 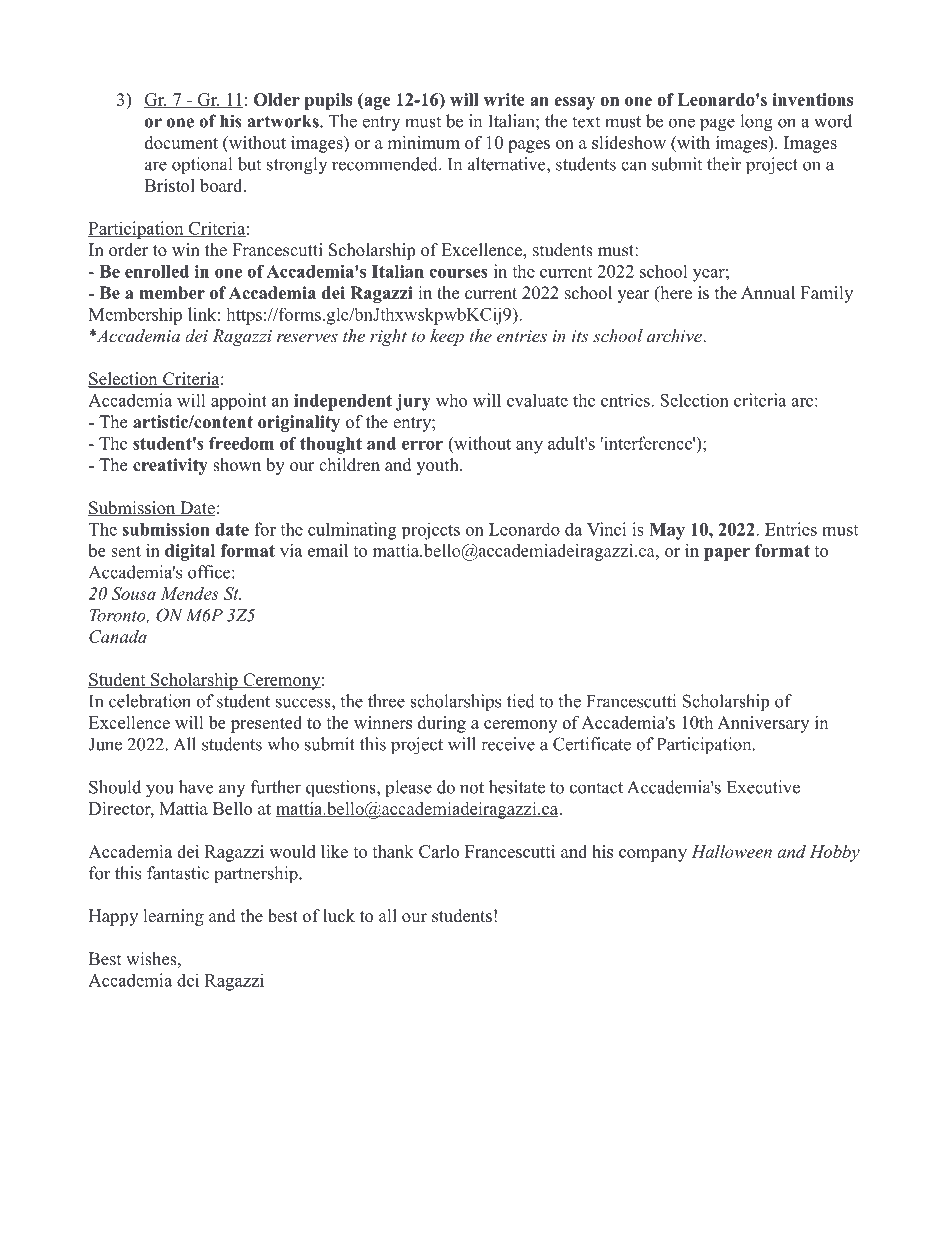 What do you see at coordinates (439, 851) in the page?
I see `Carlo` at bounding box center [439, 851].
